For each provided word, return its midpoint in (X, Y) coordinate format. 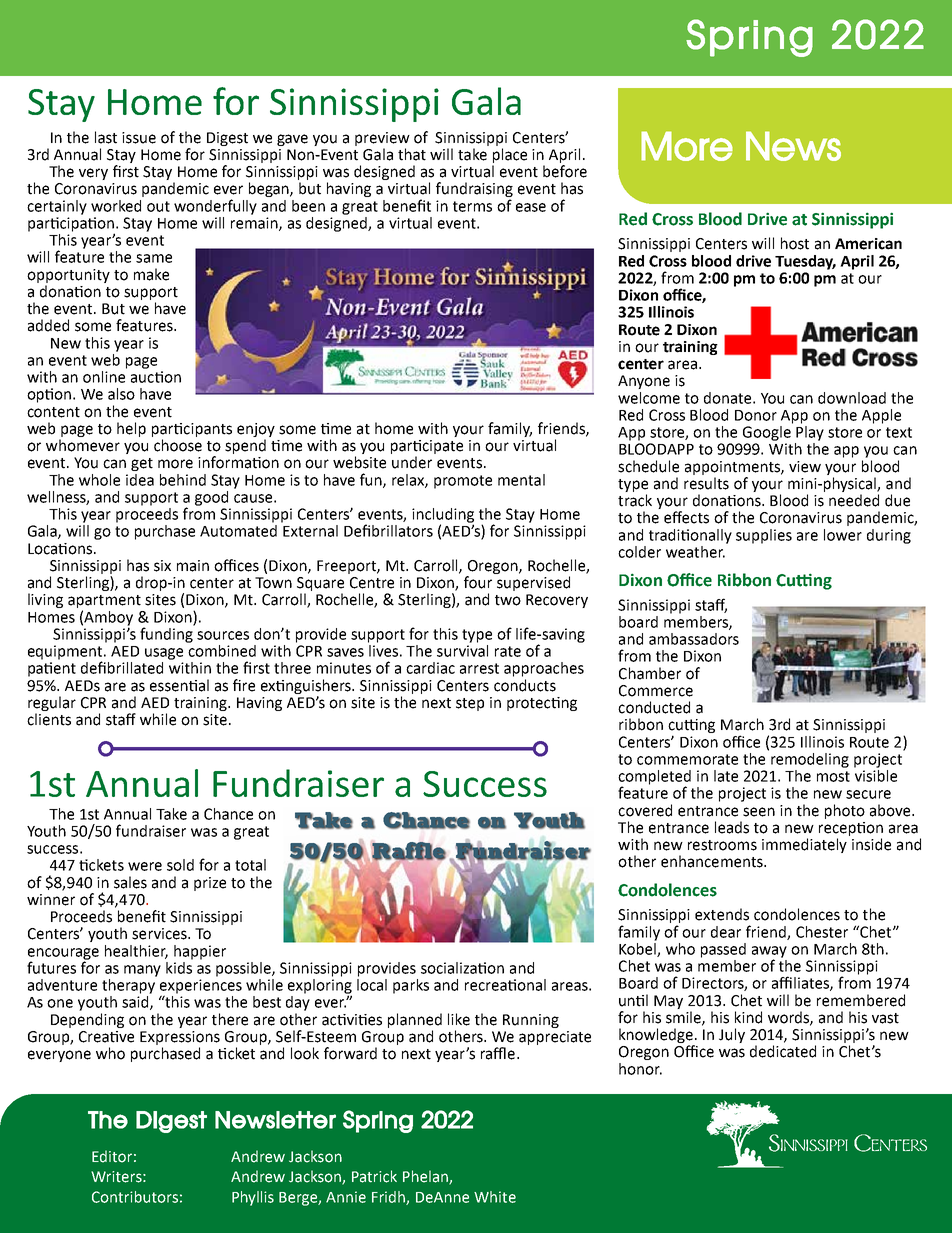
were (145, 866)
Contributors (135, 1197)
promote (463, 482)
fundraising (474, 191)
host (795, 243)
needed (854, 500)
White (495, 1197)
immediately (804, 845)
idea (140, 480)
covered (645, 810)
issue (139, 138)
